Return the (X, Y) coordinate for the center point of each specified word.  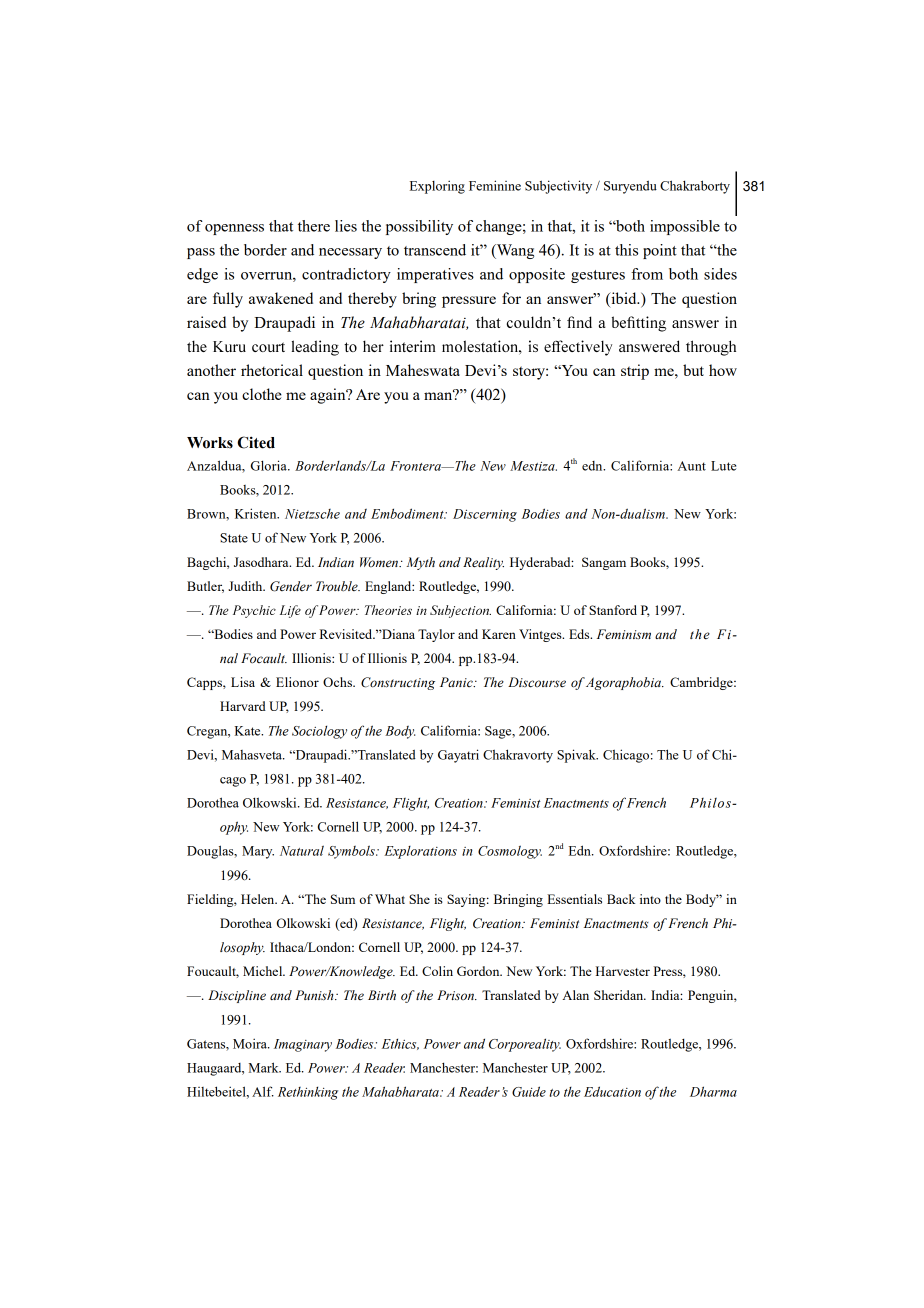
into (650, 899)
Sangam (604, 563)
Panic (457, 682)
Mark (265, 1067)
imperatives (435, 275)
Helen (259, 899)
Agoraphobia (624, 683)
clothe (262, 394)
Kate (249, 731)
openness (234, 229)
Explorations (420, 852)
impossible (685, 227)
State (234, 538)
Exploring (437, 187)
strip (635, 372)
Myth (420, 563)
